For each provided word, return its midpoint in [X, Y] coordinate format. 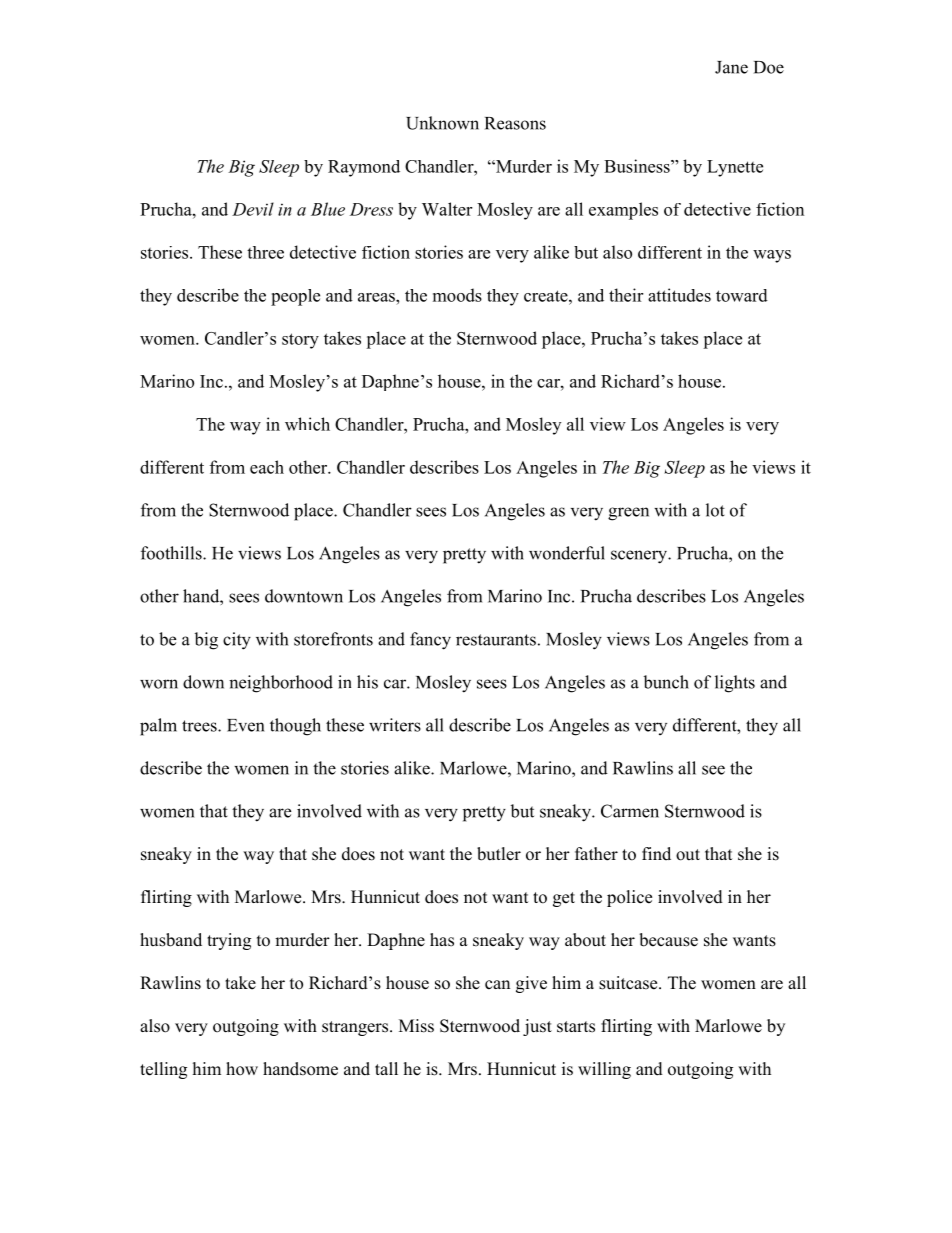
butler [499, 854]
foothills [172, 553]
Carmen [630, 811]
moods [457, 295]
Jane [731, 67]
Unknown [442, 123]
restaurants [496, 640]
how [242, 1069]
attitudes [679, 295]
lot [715, 510]
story [300, 341]
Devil [253, 209]
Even [245, 725]
